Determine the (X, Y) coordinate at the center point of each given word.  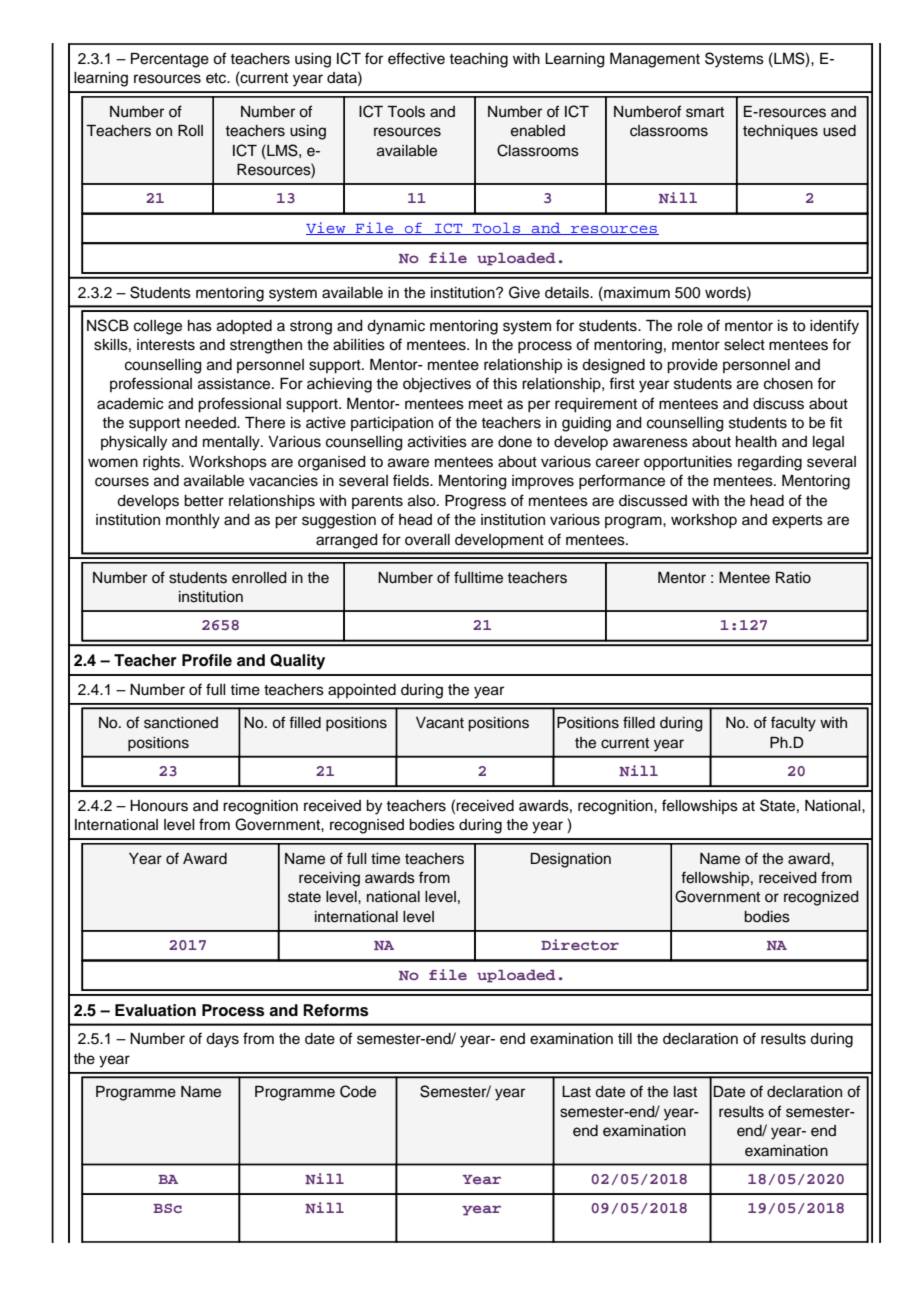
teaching (478, 60)
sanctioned (181, 723)
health (756, 442)
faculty (793, 724)
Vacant (440, 723)
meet (486, 404)
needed (211, 423)
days (222, 1040)
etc (217, 78)
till (625, 1038)
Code (358, 1091)
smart (705, 112)
